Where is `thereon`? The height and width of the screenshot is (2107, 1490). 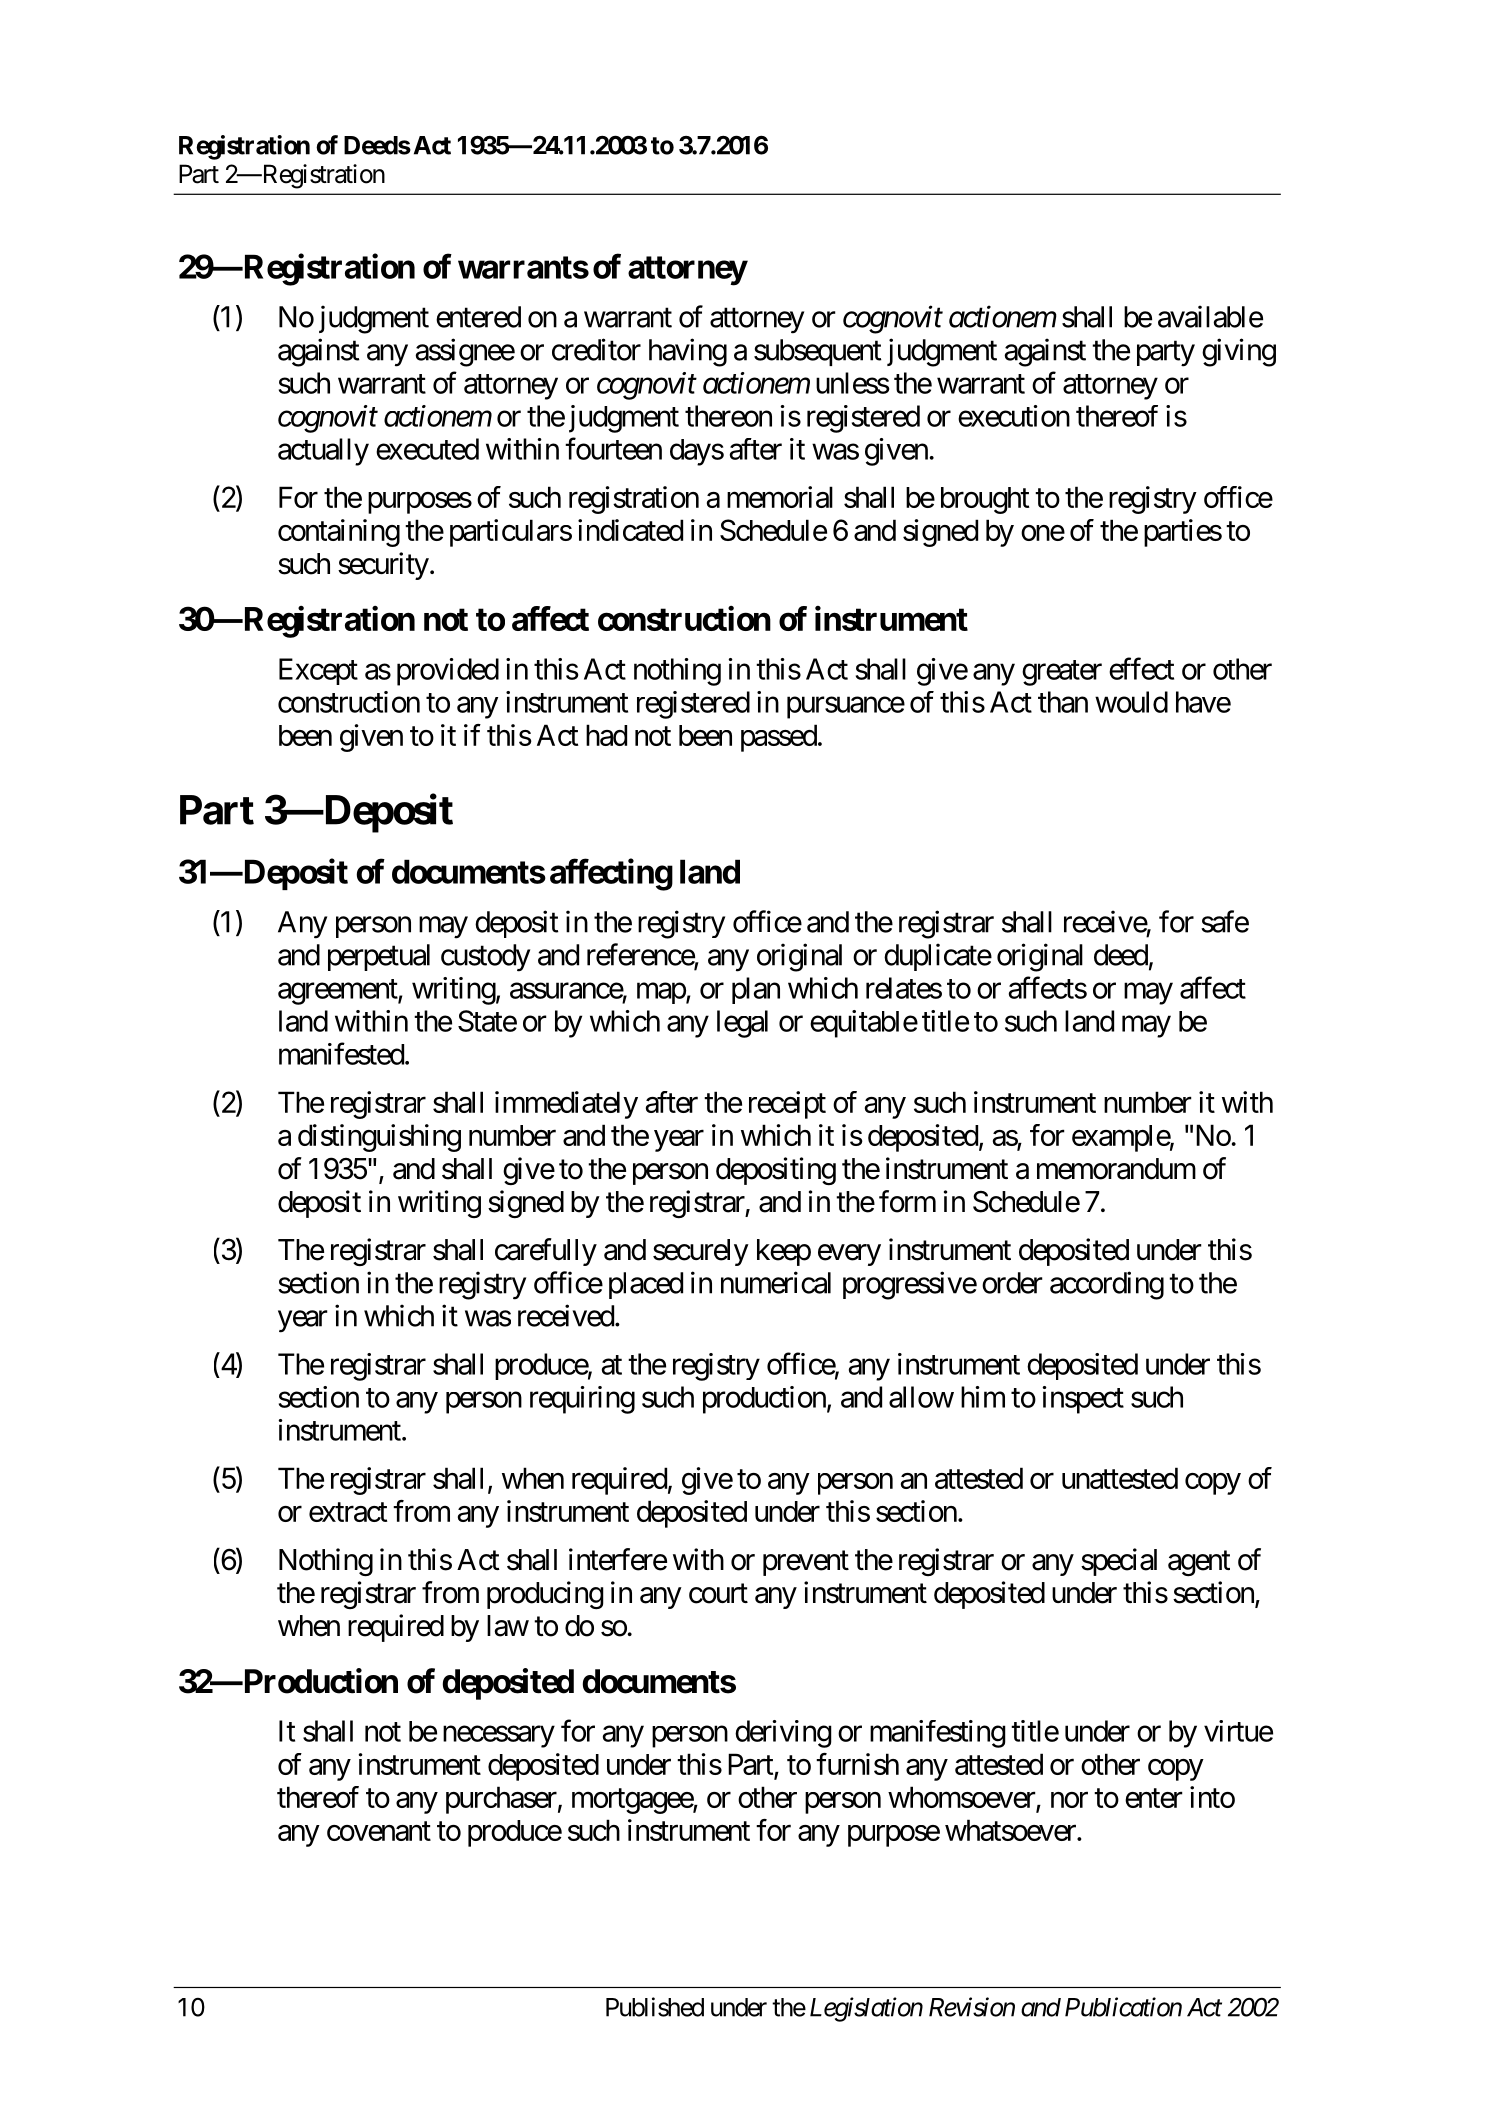
thereon is located at coordinates (728, 416).
